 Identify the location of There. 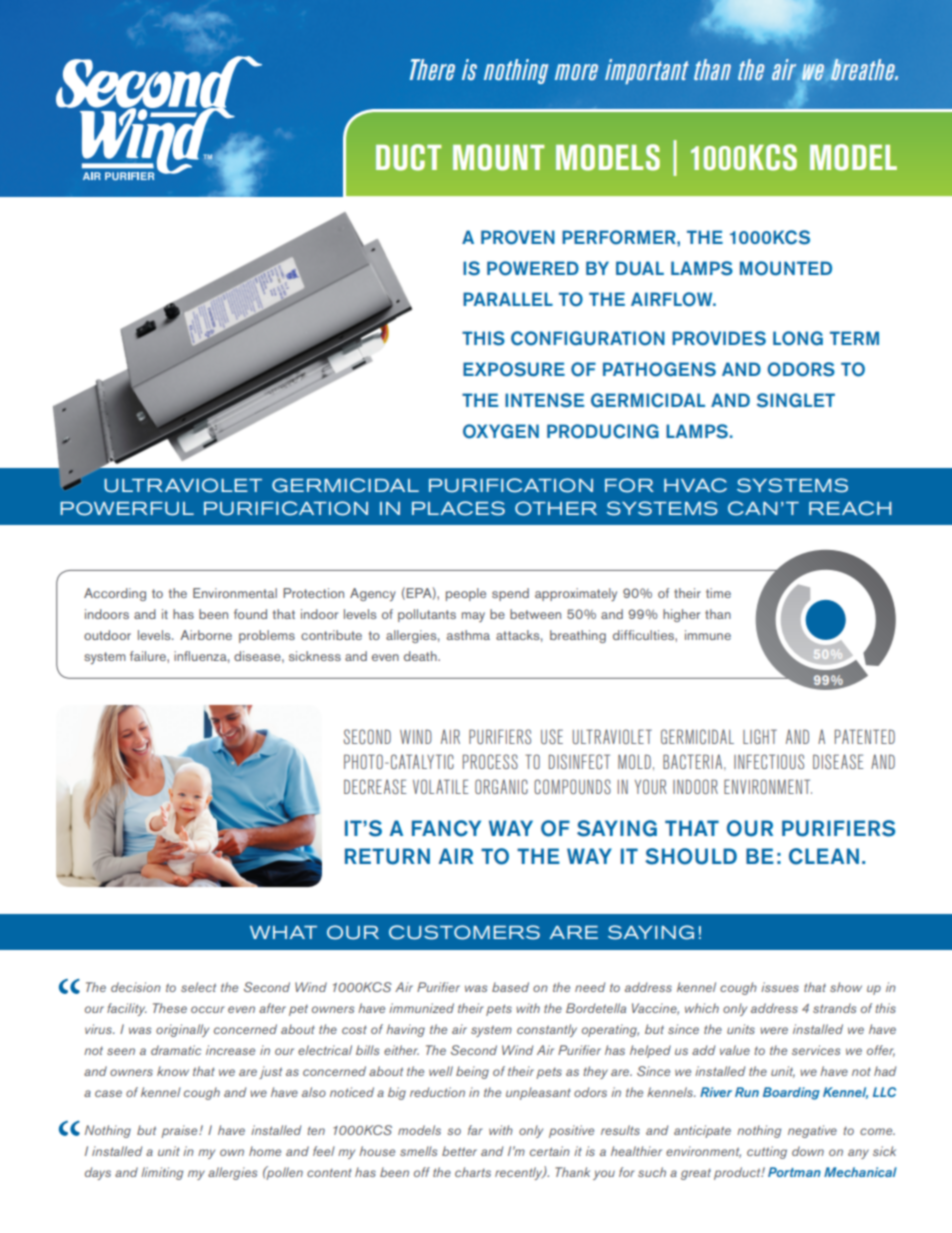
(432, 69).
